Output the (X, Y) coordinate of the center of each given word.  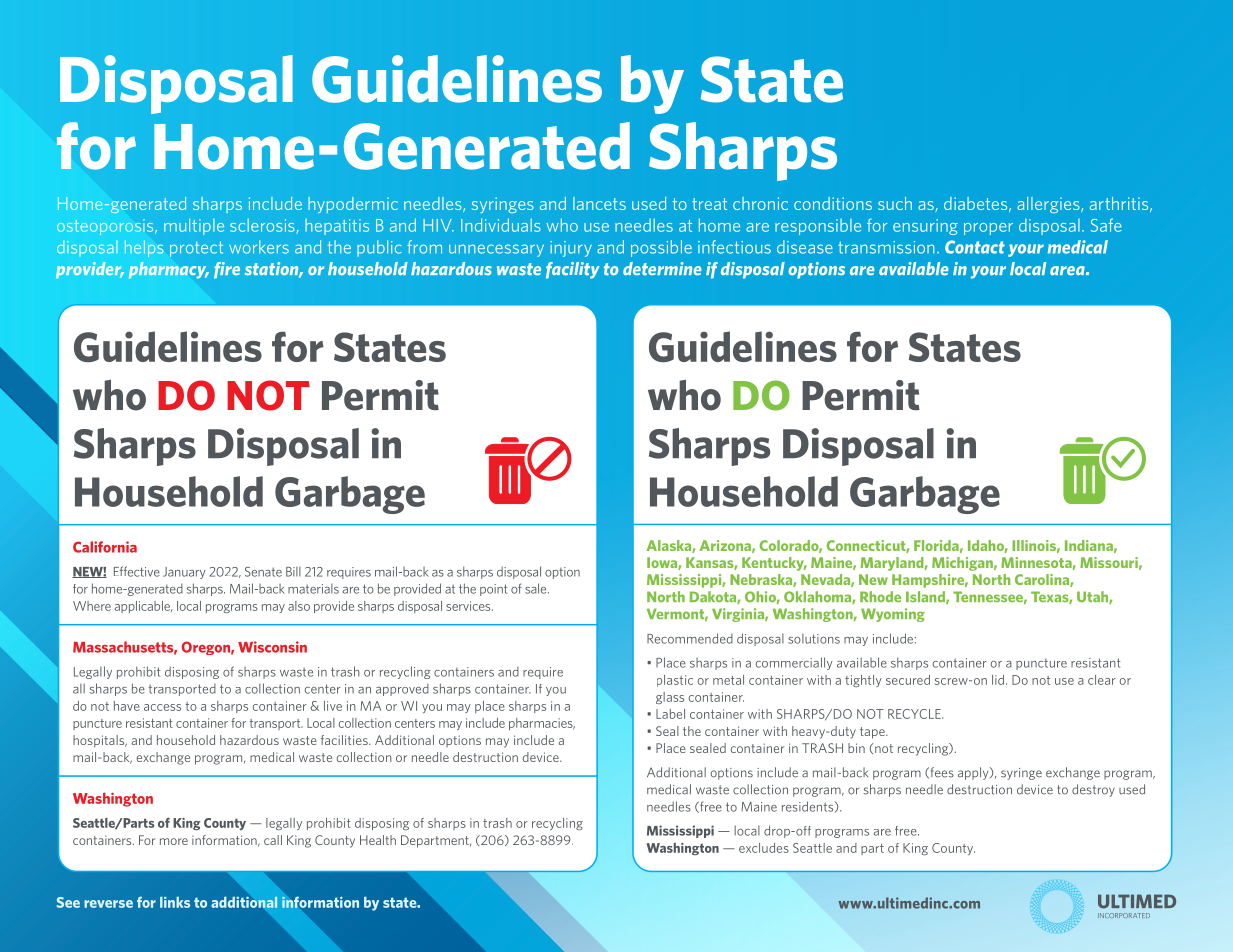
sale (537, 588)
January (184, 573)
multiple (194, 226)
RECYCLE (915, 714)
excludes (764, 848)
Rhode (880, 596)
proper (988, 229)
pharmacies (542, 724)
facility (573, 270)
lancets (599, 203)
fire (227, 270)
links (175, 902)
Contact (975, 247)
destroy (1093, 790)
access (162, 707)
